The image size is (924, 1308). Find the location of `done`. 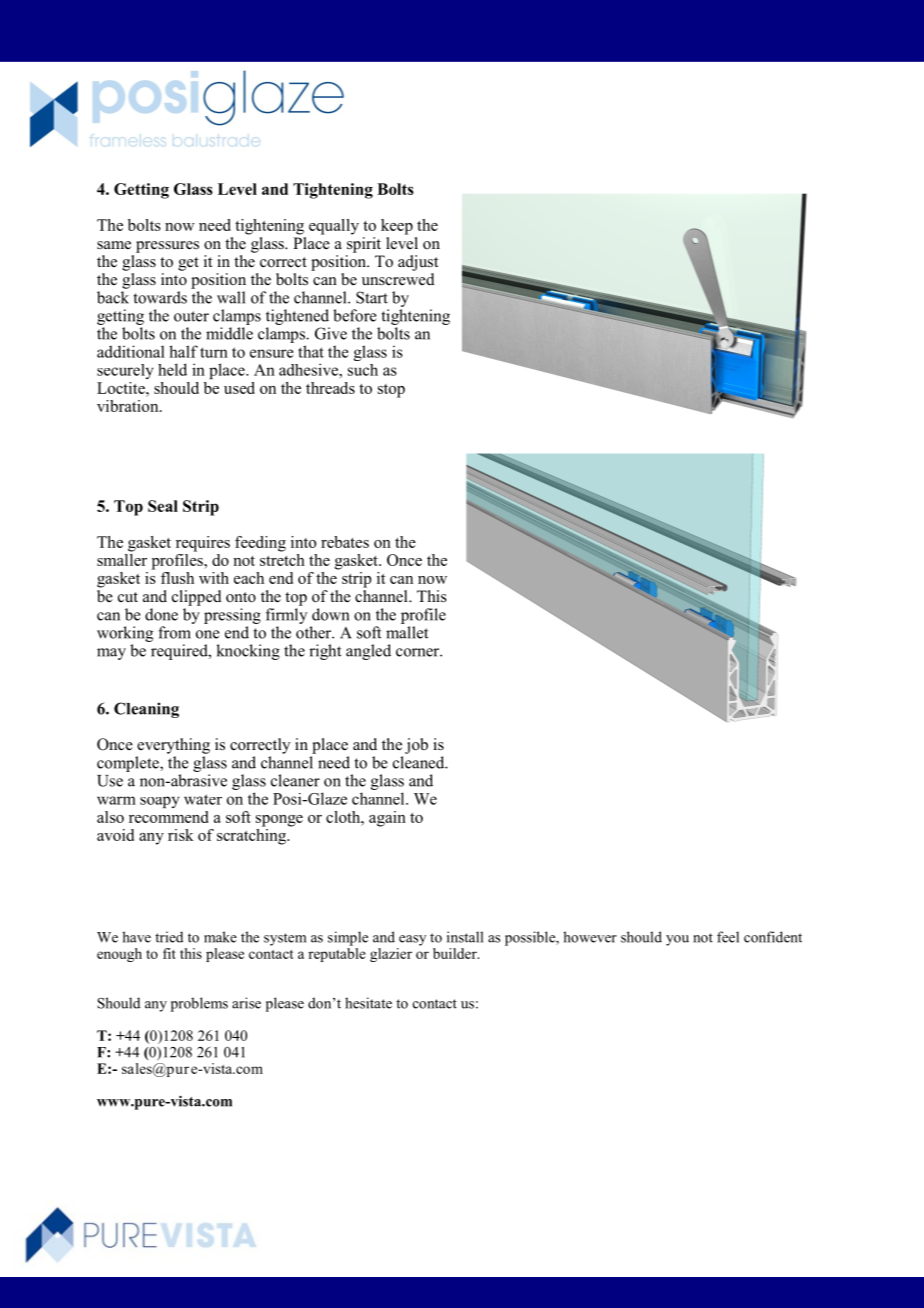

done is located at coordinates (161, 614).
